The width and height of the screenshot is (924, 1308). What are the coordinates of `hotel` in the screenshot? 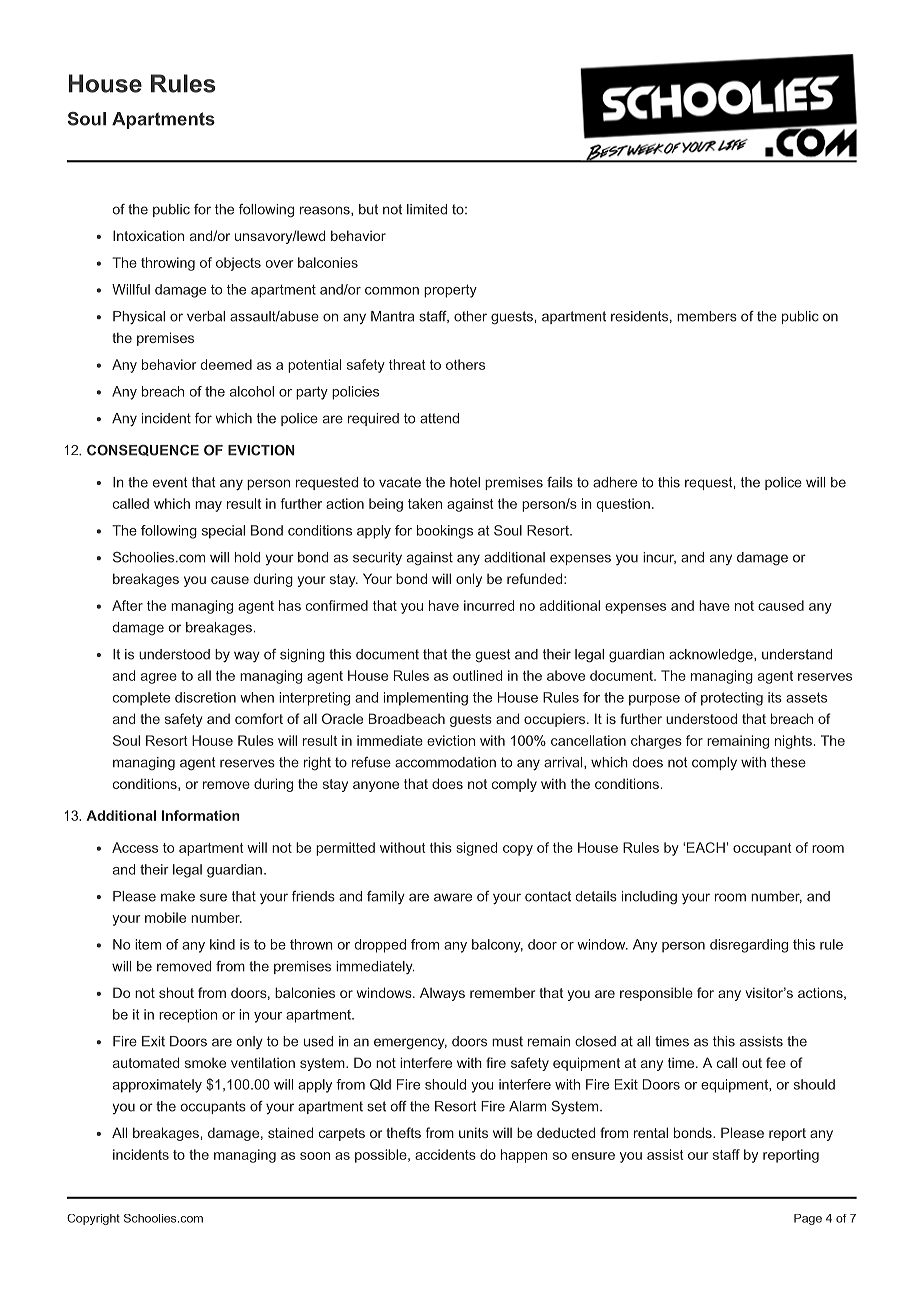 It's located at (465, 482).
